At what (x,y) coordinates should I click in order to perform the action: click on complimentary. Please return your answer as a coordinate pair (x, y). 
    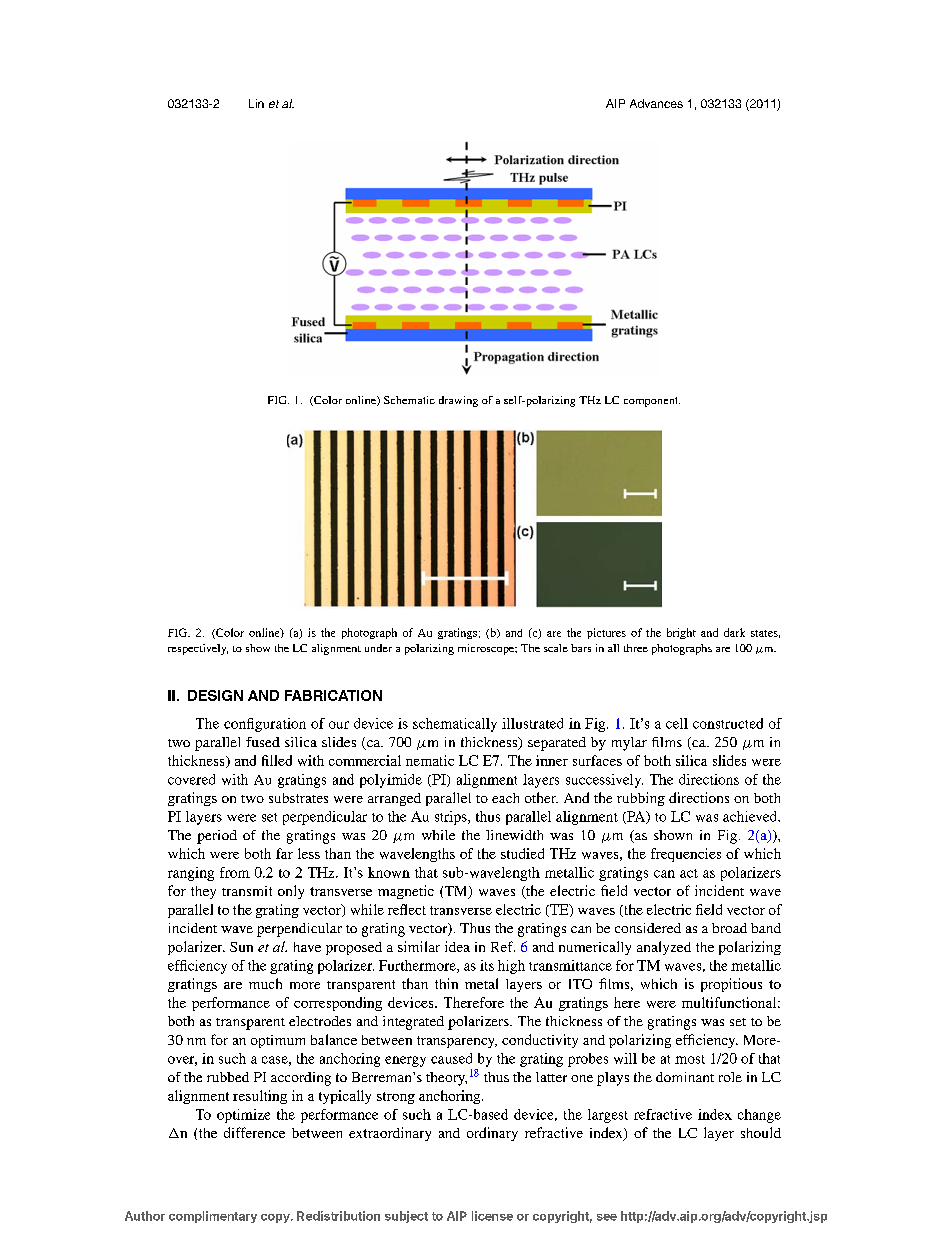
    Looking at the image, I should click on (213, 1217).
